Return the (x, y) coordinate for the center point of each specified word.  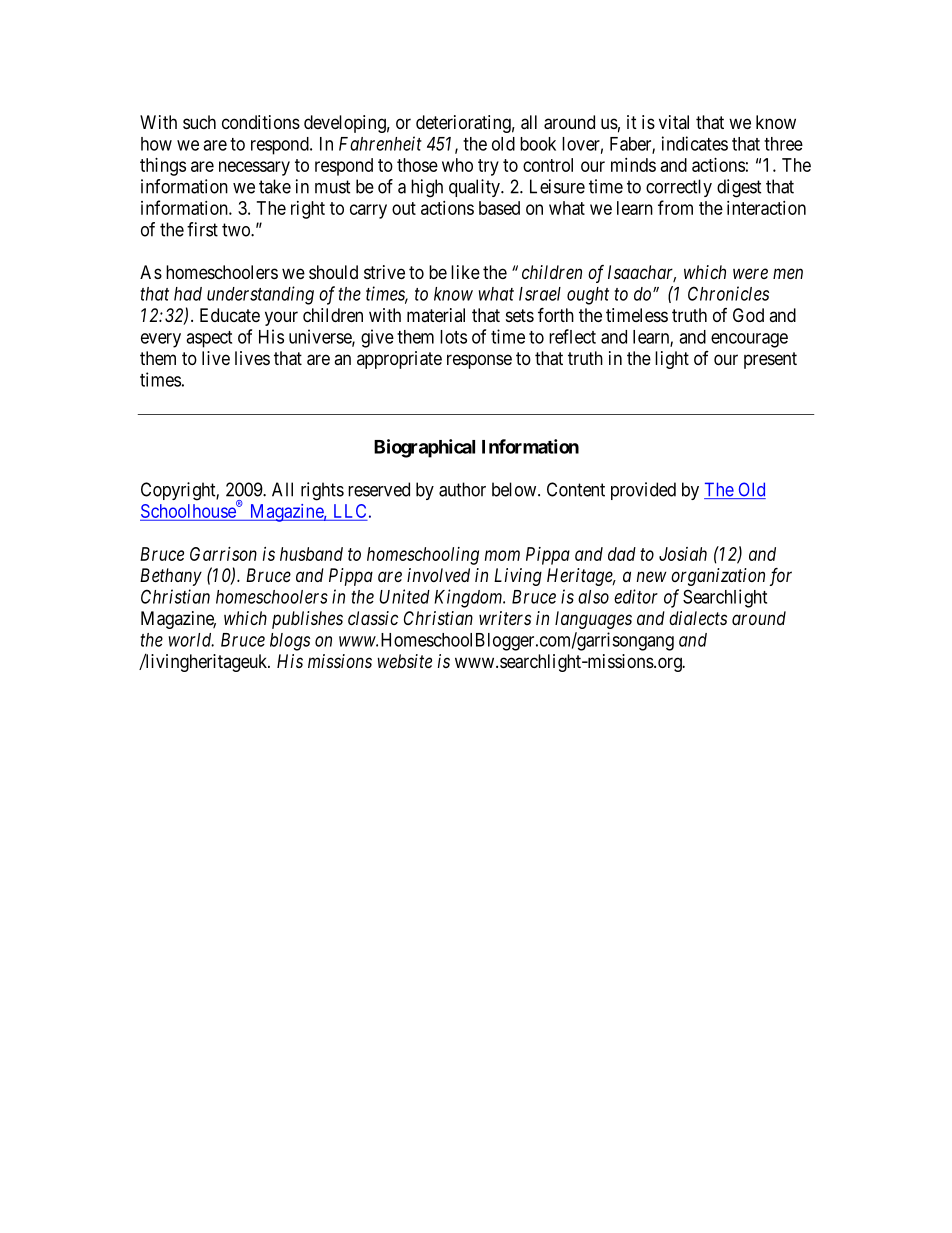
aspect (209, 339)
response (479, 361)
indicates (695, 143)
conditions (261, 122)
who (457, 165)
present (770, 360)
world (191, 640)
